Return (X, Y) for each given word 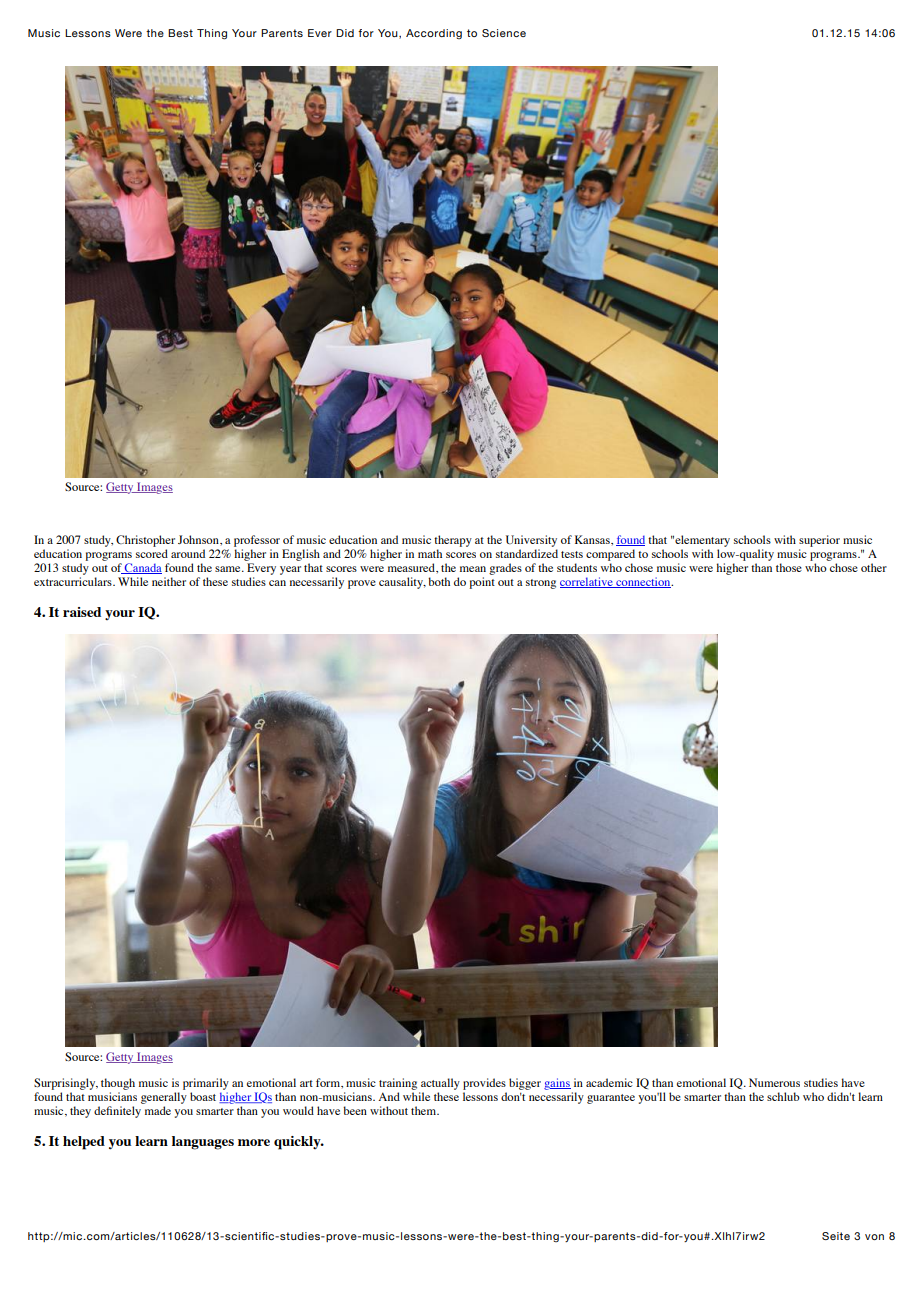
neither (169, 581)
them (425, 1110)
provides (484, 1084)
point (482, 583)
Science (504, 33)
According (434, 34)
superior (819, 541)
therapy (453, 541)
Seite (836, 1236)
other (874, 567)
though (118, 1084)
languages (203, 1143)
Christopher (145, 541)
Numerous (774, 1082)
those (789, 567)
